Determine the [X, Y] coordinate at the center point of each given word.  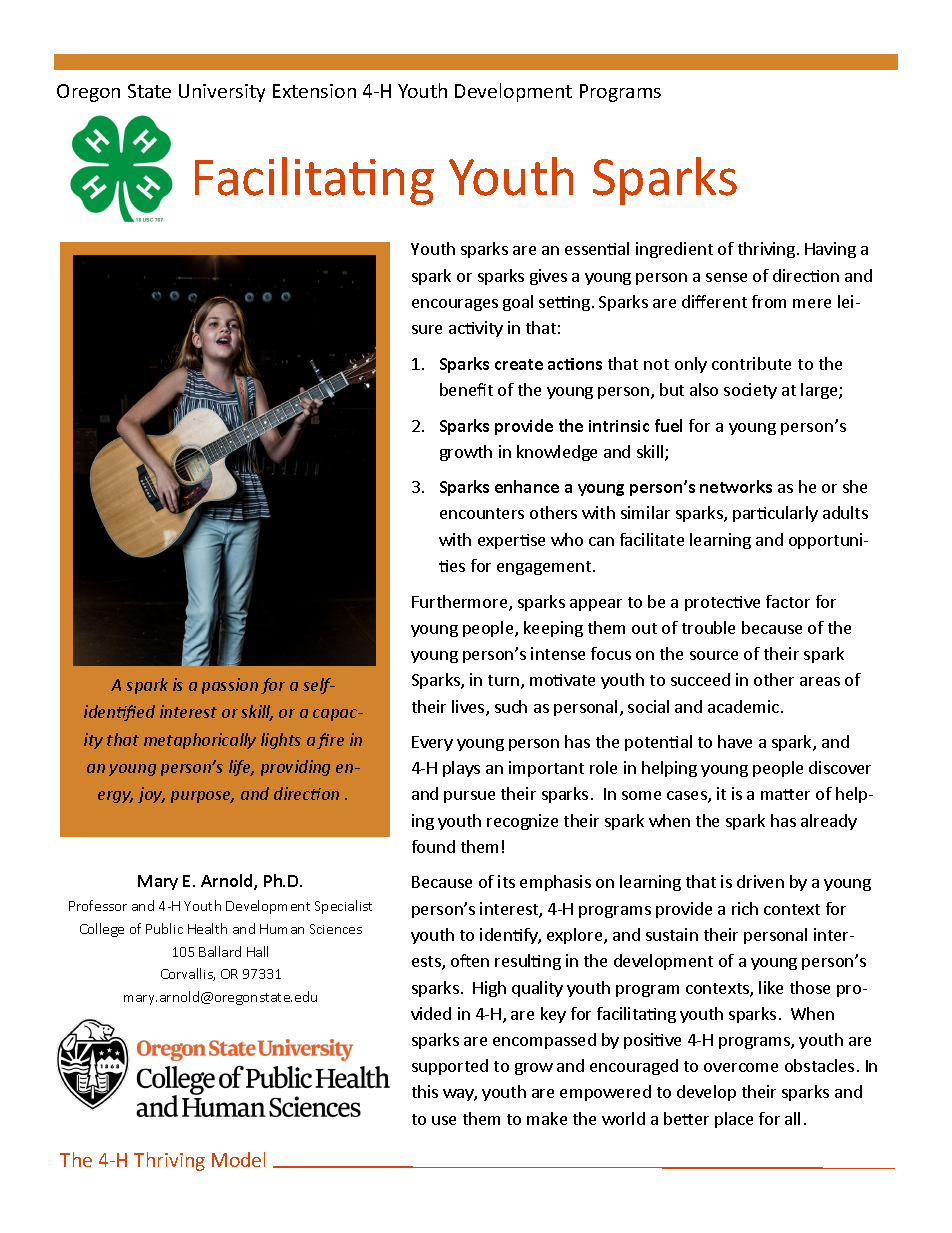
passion [230, 686]
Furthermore [461, 603]
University [222, 93]
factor [788, 601]
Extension [314, 91]
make [547, 1118]
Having [830, 250]
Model [238, 1159]
